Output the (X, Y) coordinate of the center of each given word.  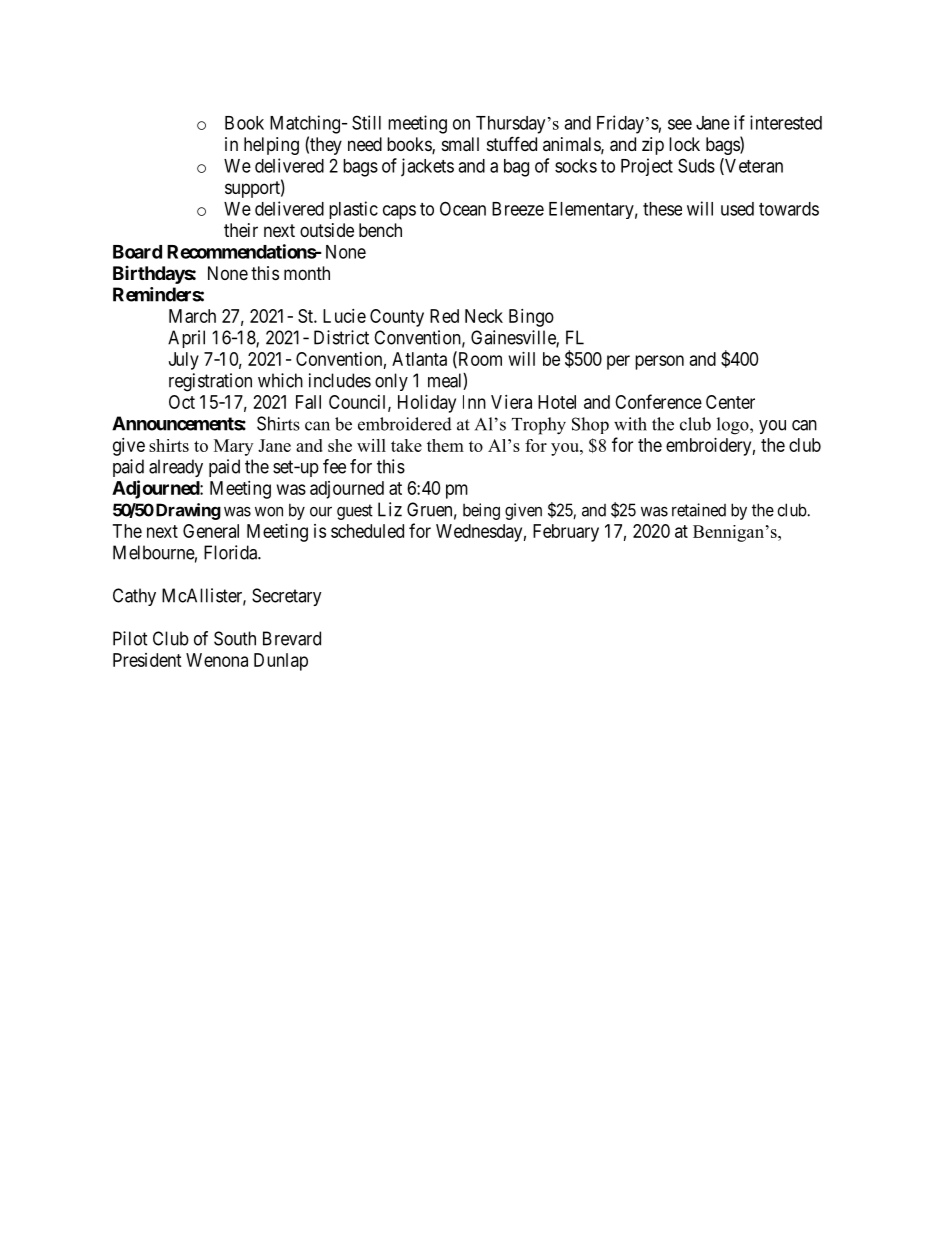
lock (684, 144)
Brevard (292, 638)
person (659, 362)
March (192, 316)
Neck (484, 316)
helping (271, 146)
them (445, 445)
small (460, 144)
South (235, 638)
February (566, 533)
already (176, 468)
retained (699, 510)
